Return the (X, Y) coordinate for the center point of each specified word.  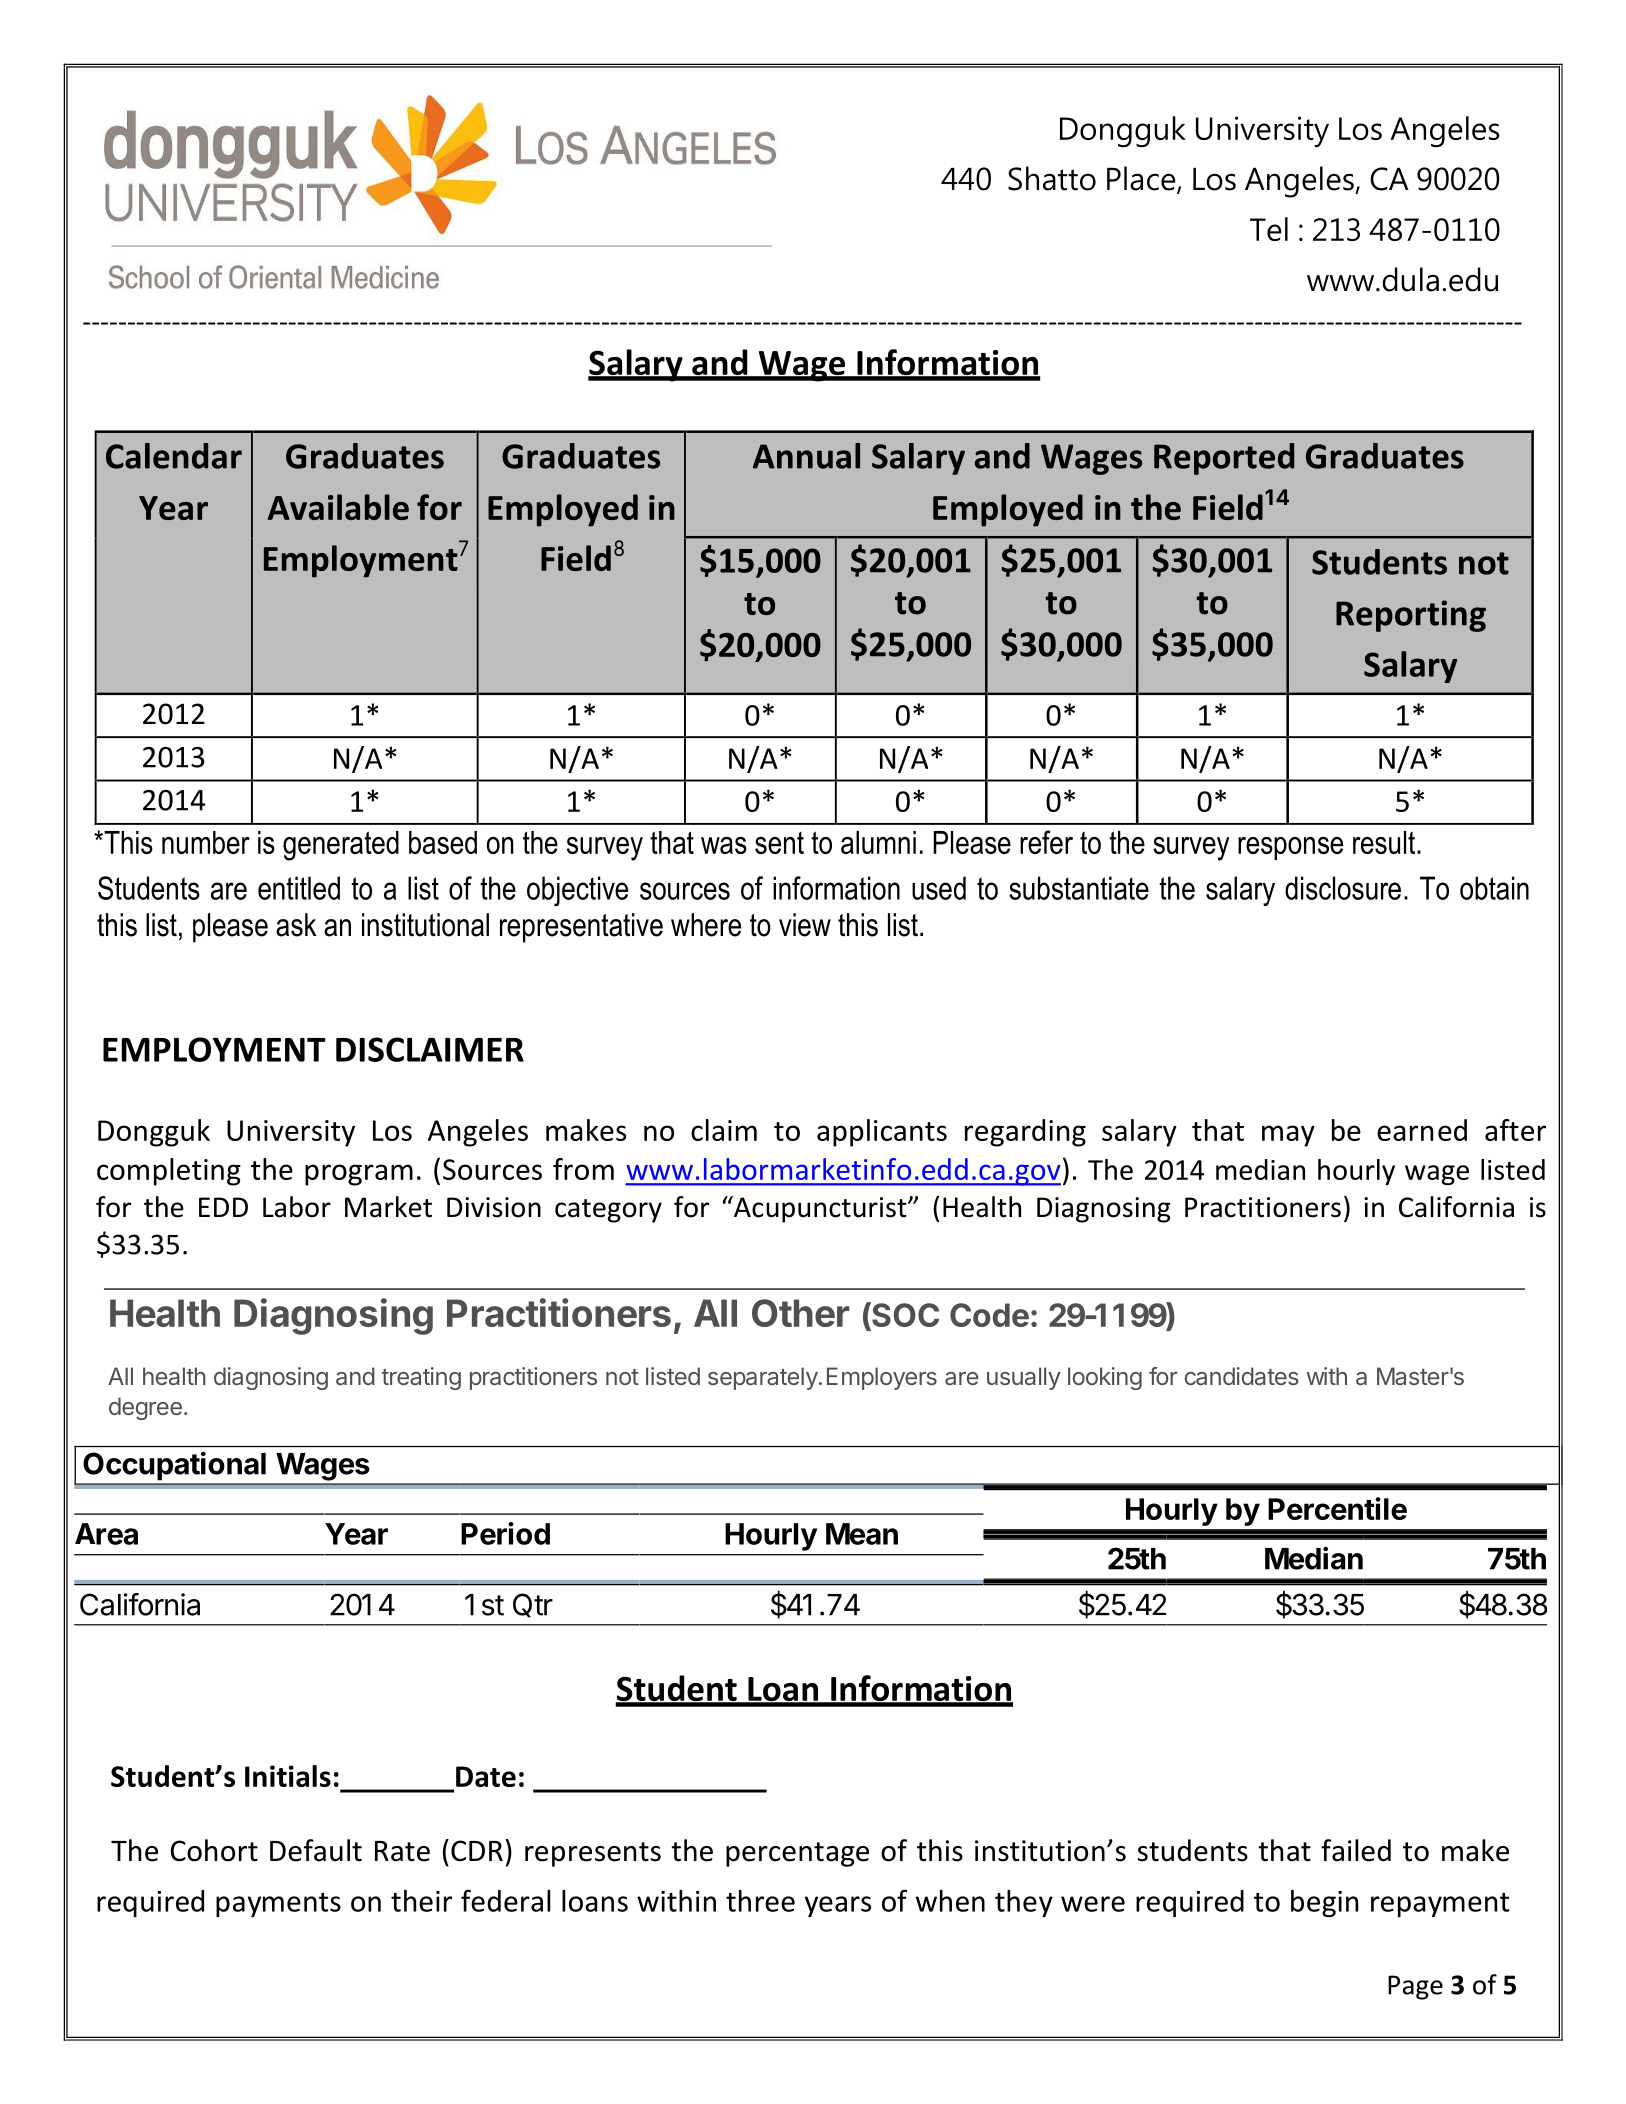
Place (1142, 179)
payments (278, 1905)
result (1385, 842)
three (760, 1901)
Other (800, 1313)
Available (338, 507)
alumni (878, 842)
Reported (1224, 459)
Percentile (1337, 1508)
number (206, 842)
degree (145, 1408)
